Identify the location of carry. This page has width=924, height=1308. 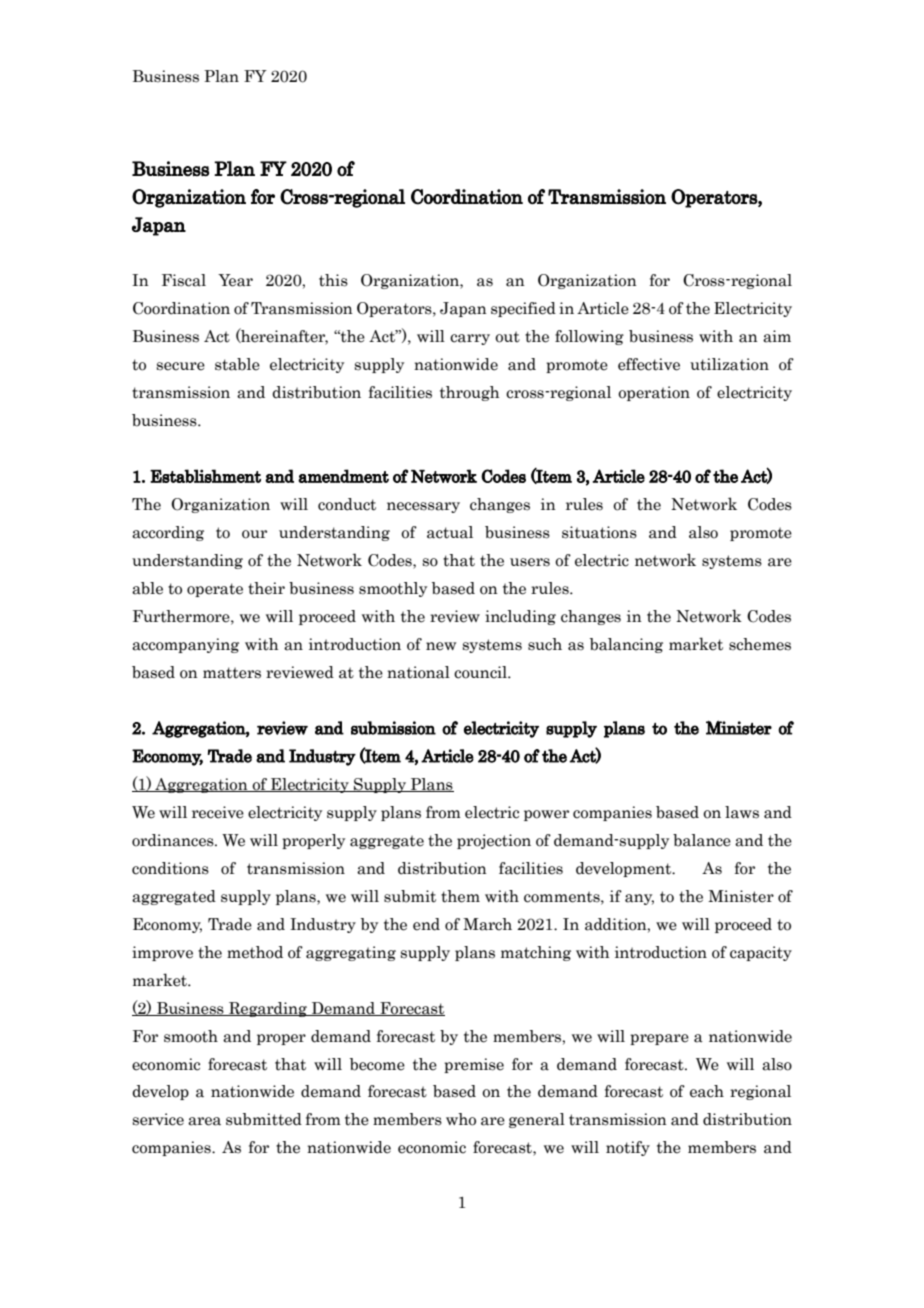
(470, 339).
